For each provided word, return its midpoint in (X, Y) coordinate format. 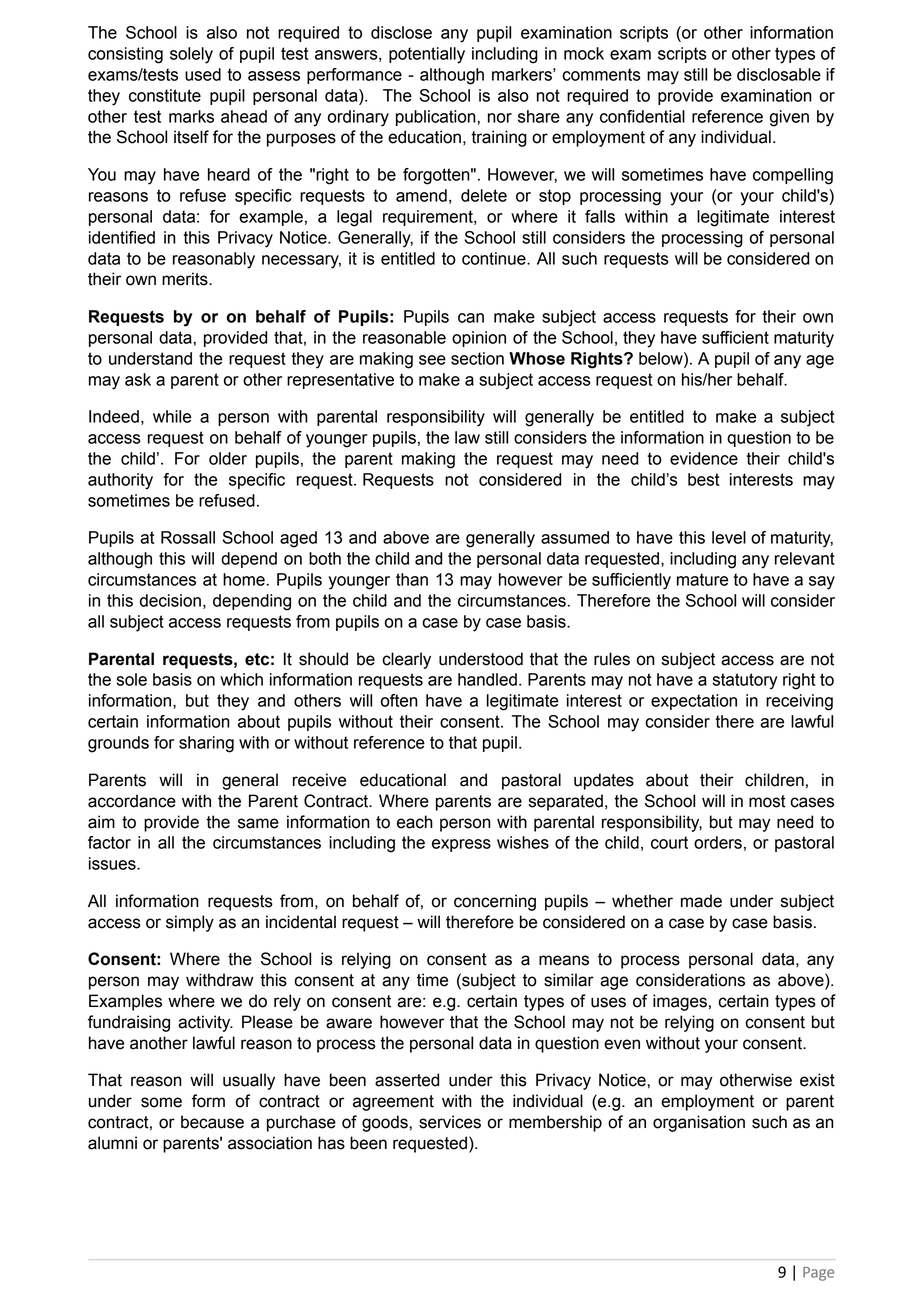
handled (487, 679)
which (241, 679)
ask (138, 379)
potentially (427, 55)
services (450, 1122)
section (477, 358)
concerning (495, 902)
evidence (704, 458)
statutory (745, 681)
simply (190, 923)
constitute (165, 95)
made (701, 901)
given (789, 118)
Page (818, 1274)
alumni (112, 1143)
